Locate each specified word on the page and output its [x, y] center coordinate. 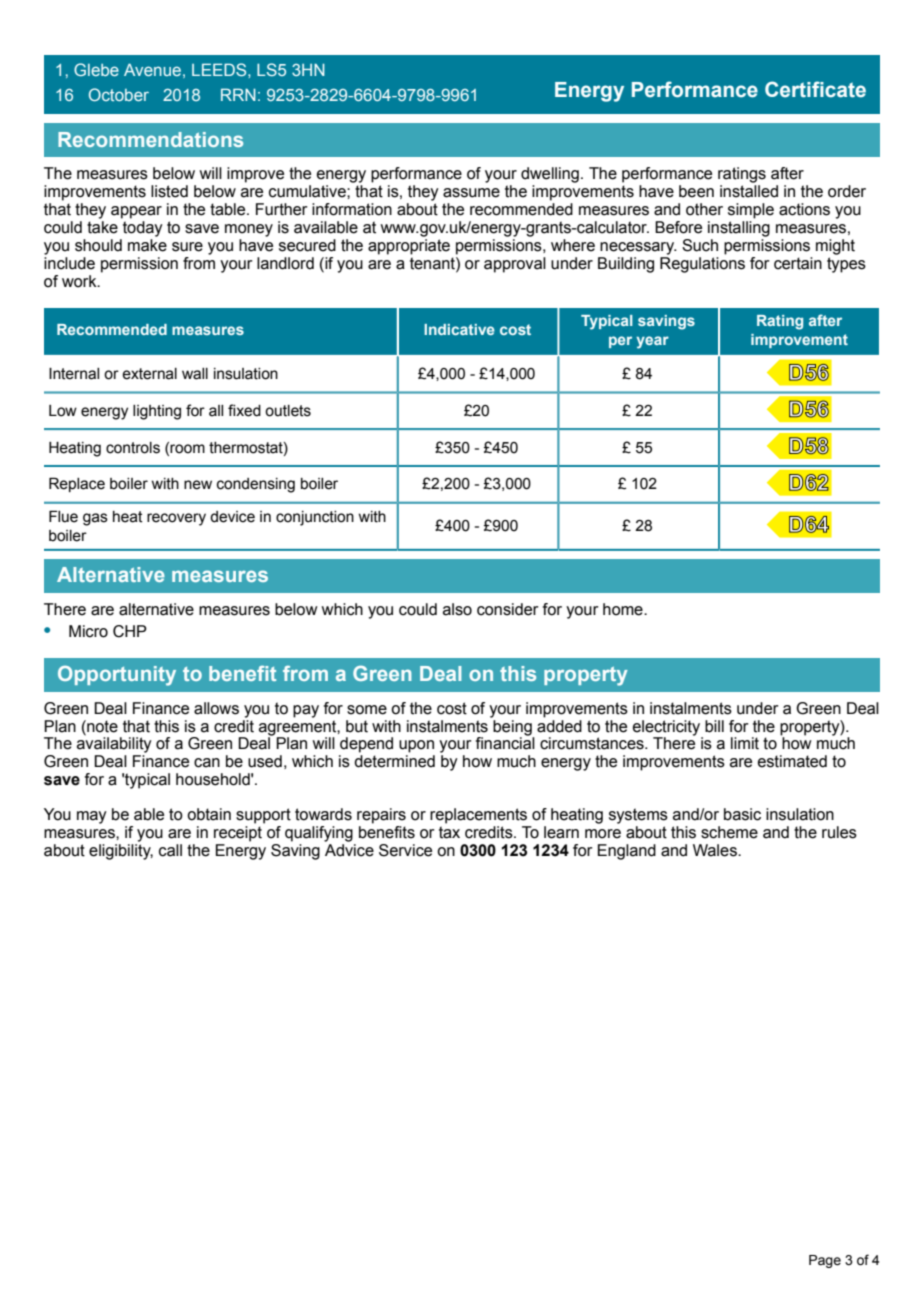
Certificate [815, 89]
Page [825, 1261]
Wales [716, 850]
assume [471, 193]
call [170, 850]
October [119, 94]
